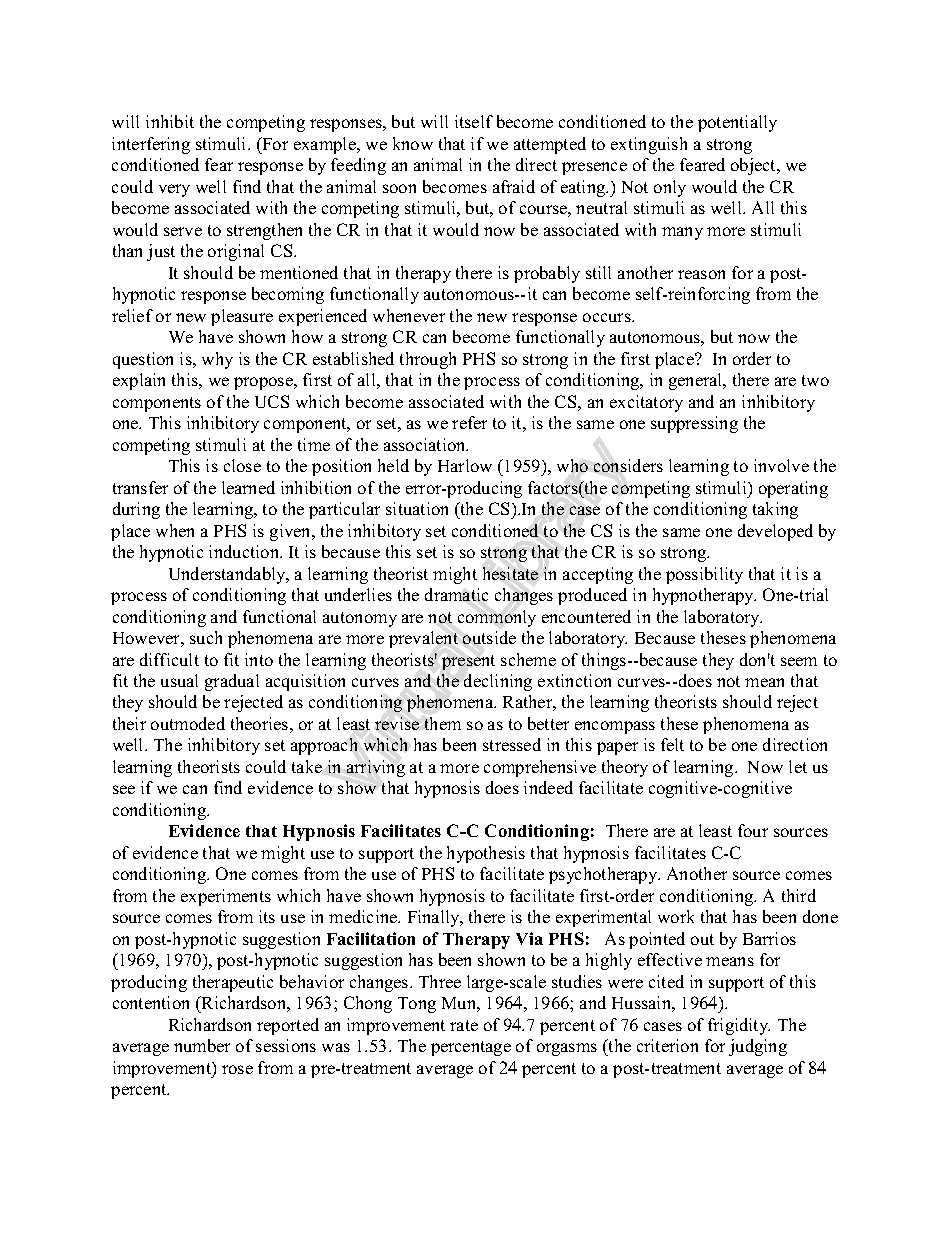  I want to click on pleasure, so click(242, 317).
